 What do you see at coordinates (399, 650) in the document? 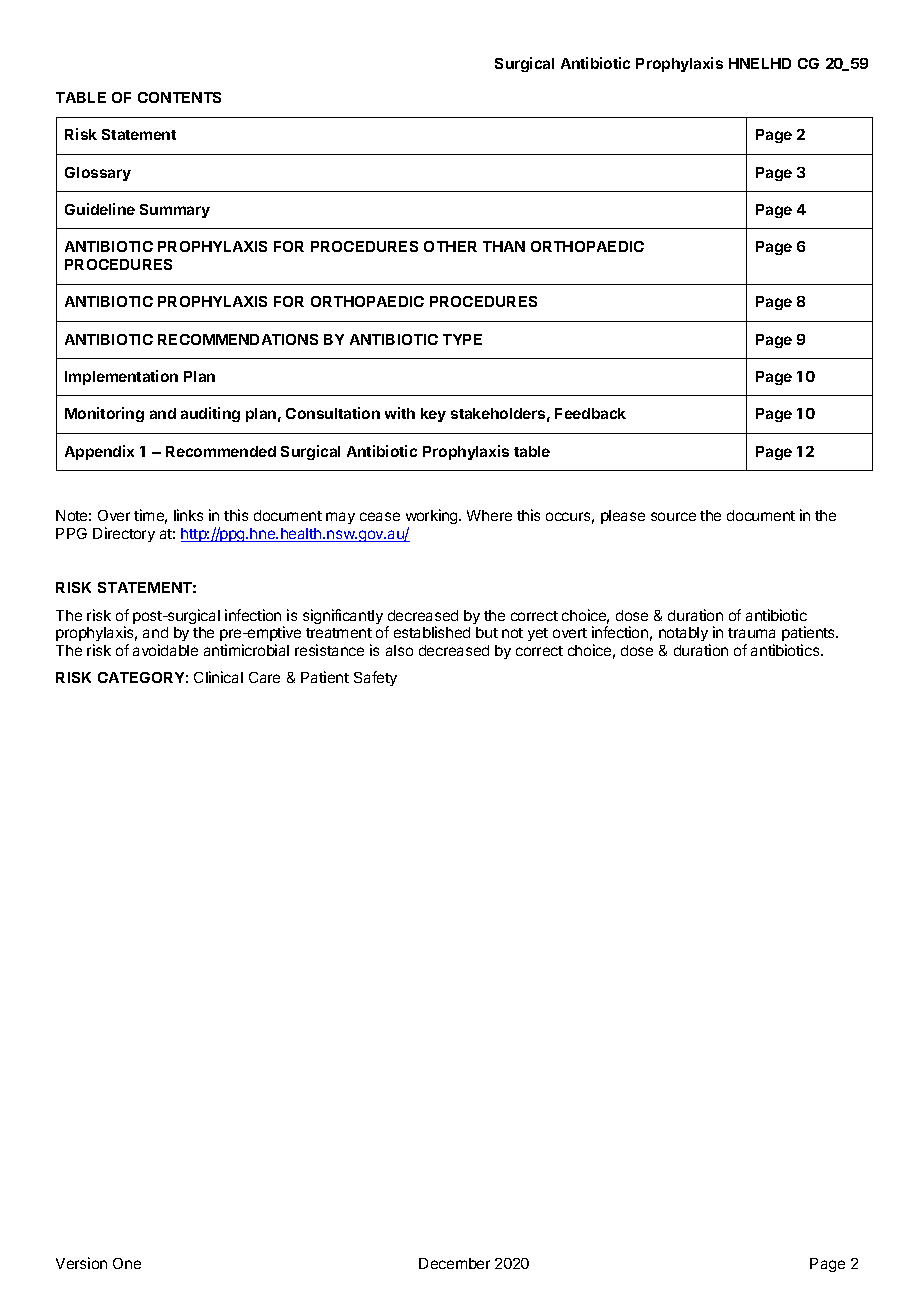
I see `also` at bounding box center [399, 650].
